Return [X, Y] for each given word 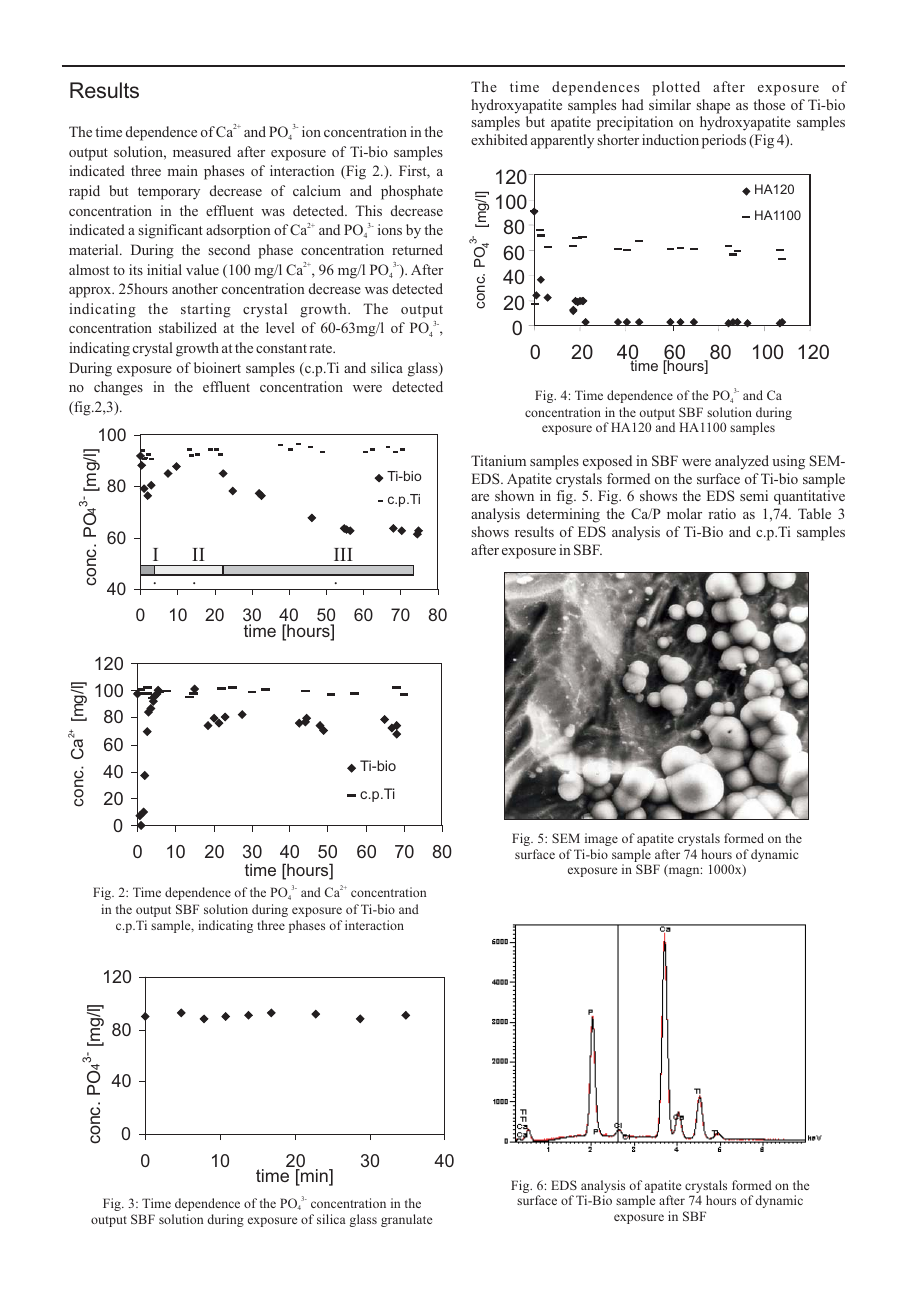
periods [724, 141]
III [343, 554]
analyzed [742, 462]
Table [814, 513]
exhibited [499, 139]
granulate [406, 1220]
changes [118, 388]
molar [684, 513]
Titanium [498, 460]
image [601, 839]
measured [202, 151]
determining [563, 515]
